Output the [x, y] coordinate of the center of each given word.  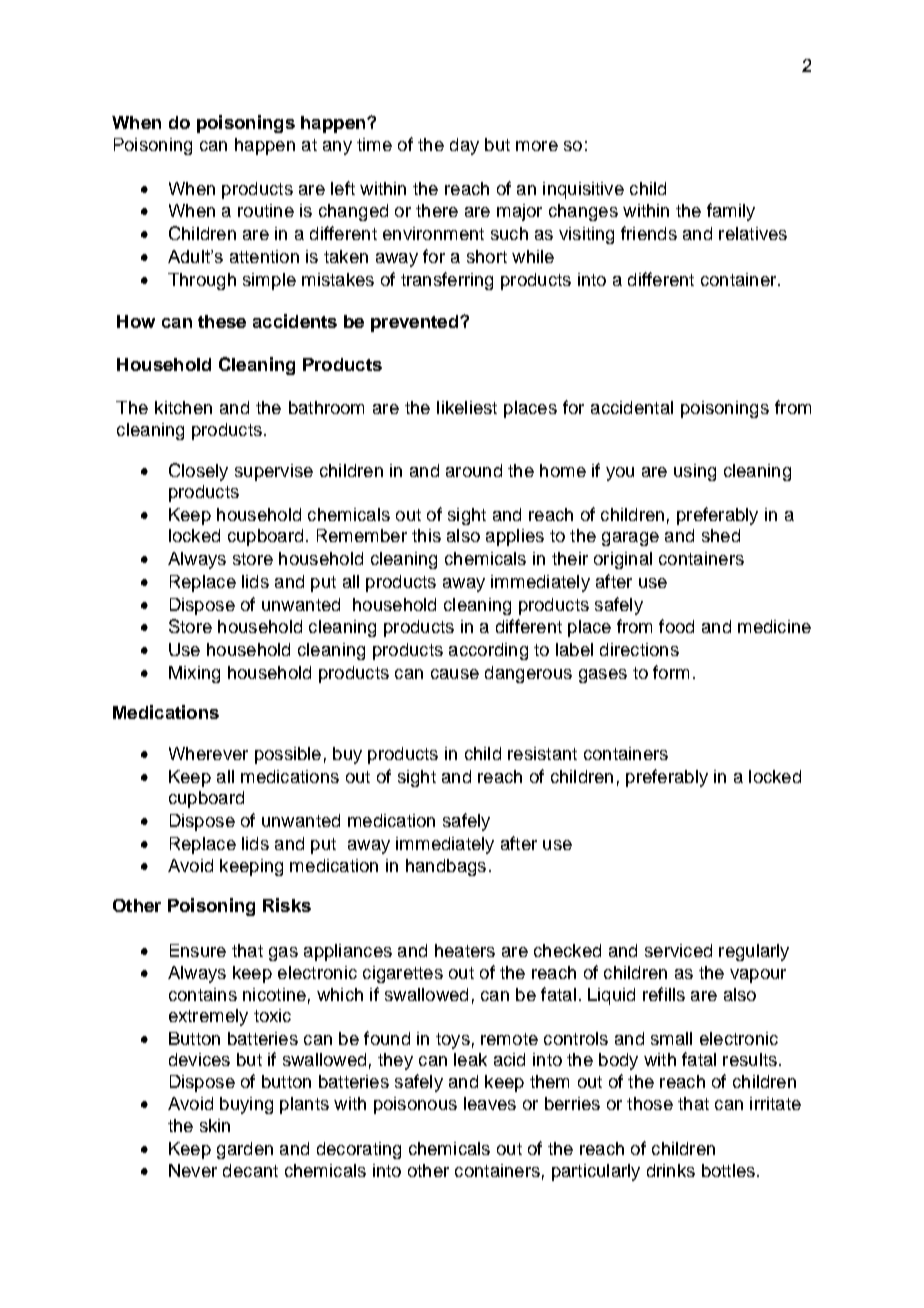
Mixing [194, 674]
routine [266, 210]
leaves [490, 1103]
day [464, 146]
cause [455, 674]
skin [215, 1125]
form [671, 672]
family [731, 212]
